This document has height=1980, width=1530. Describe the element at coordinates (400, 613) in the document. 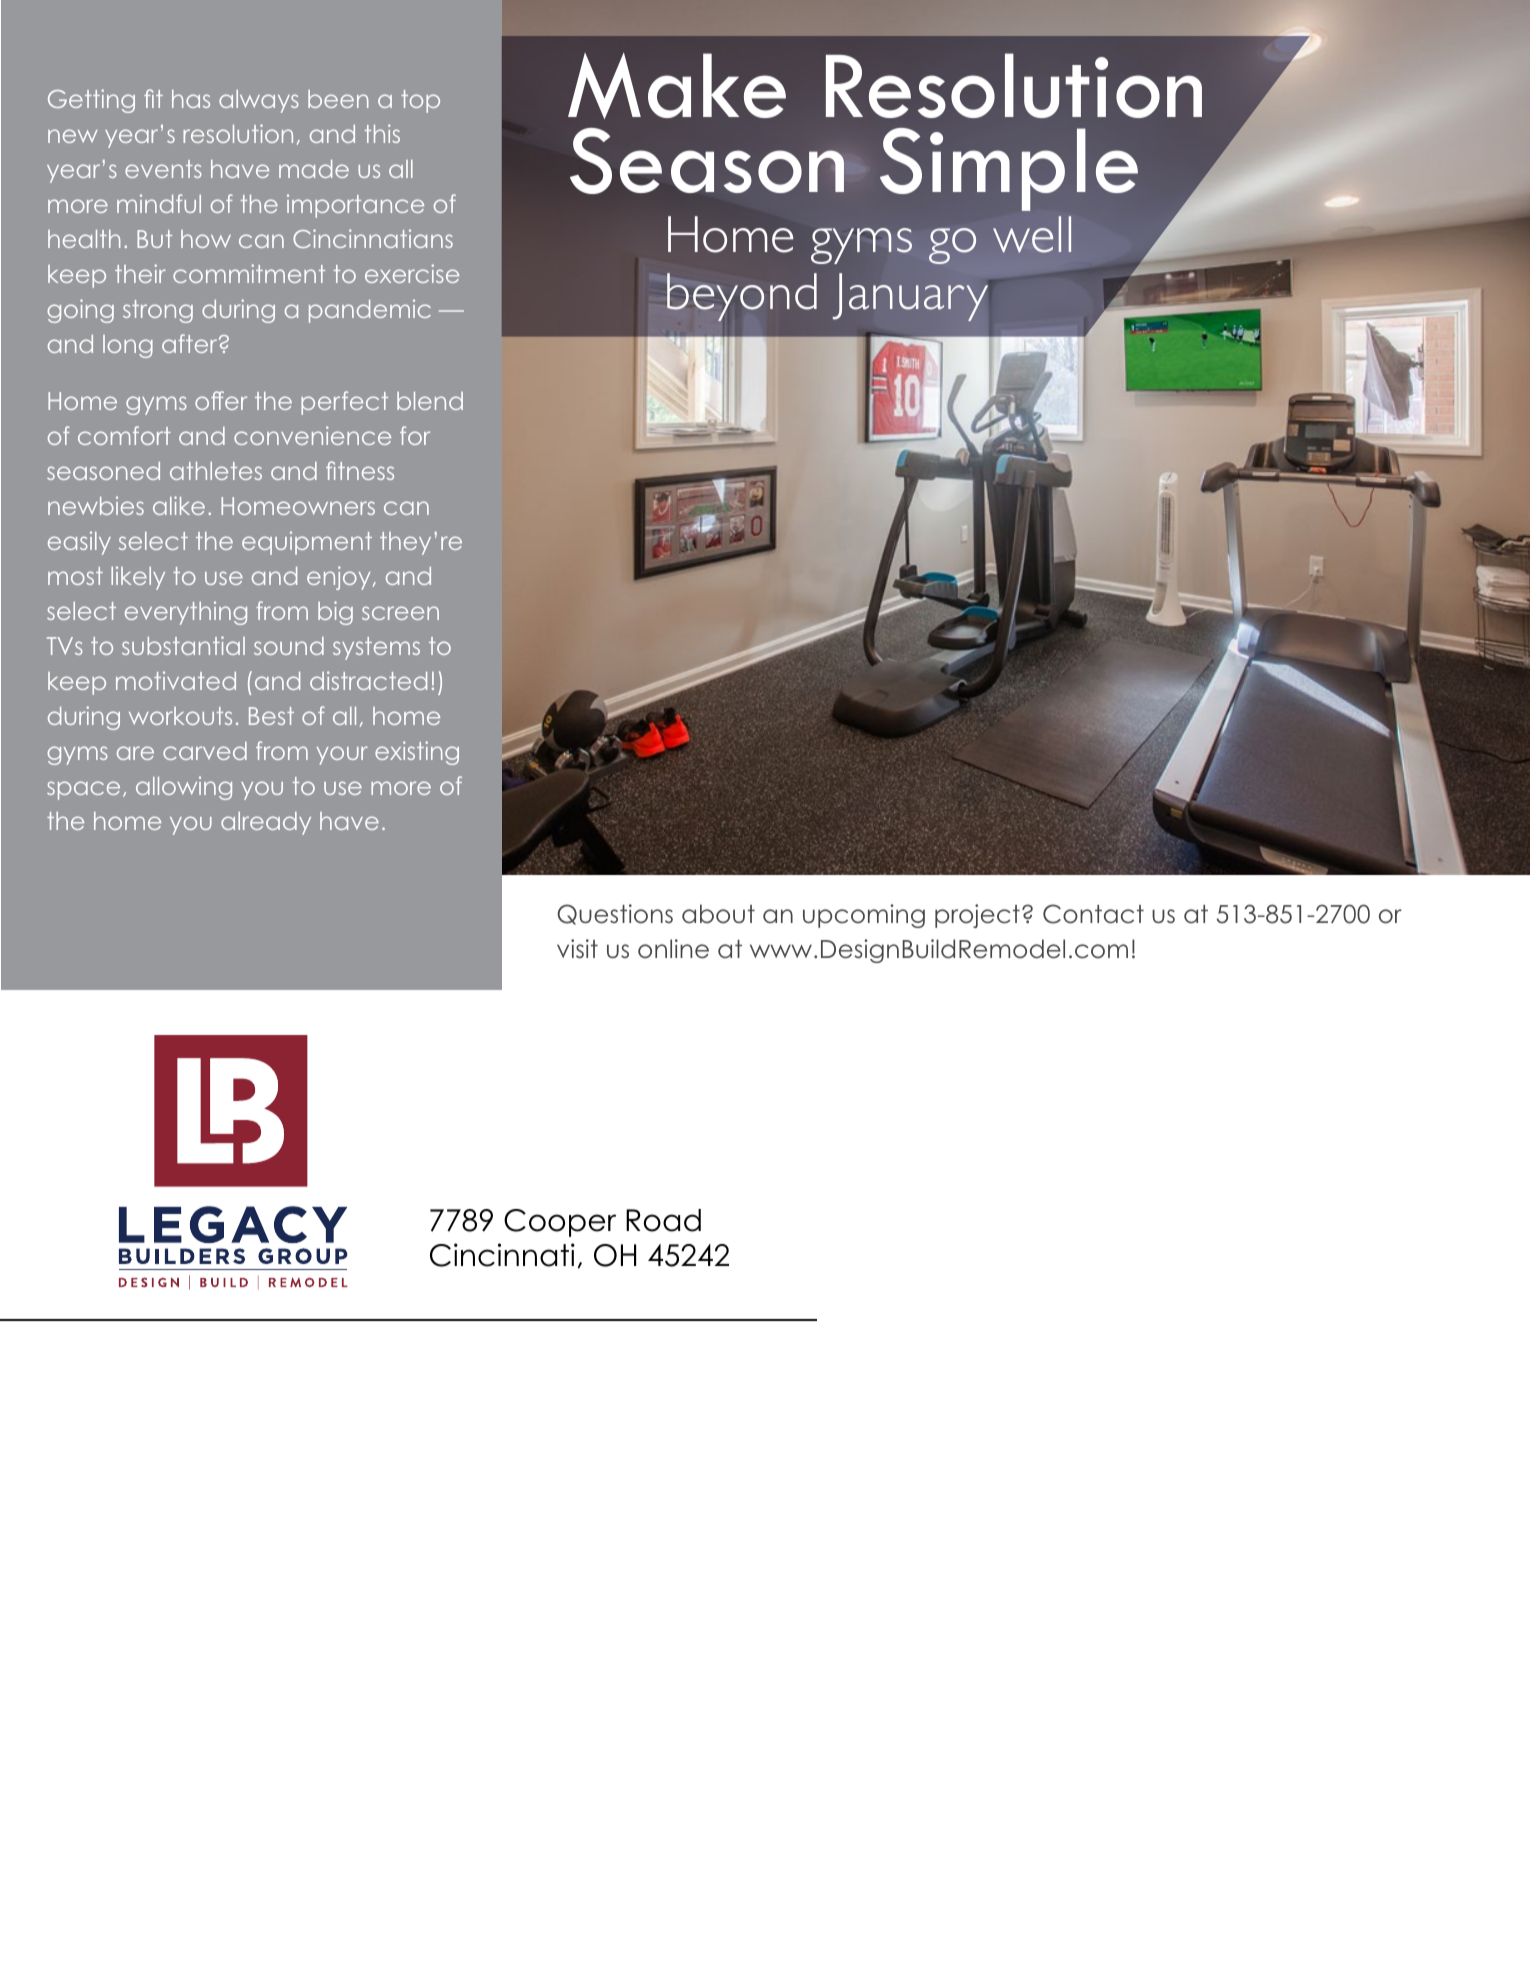

I see `screen` at that location.
